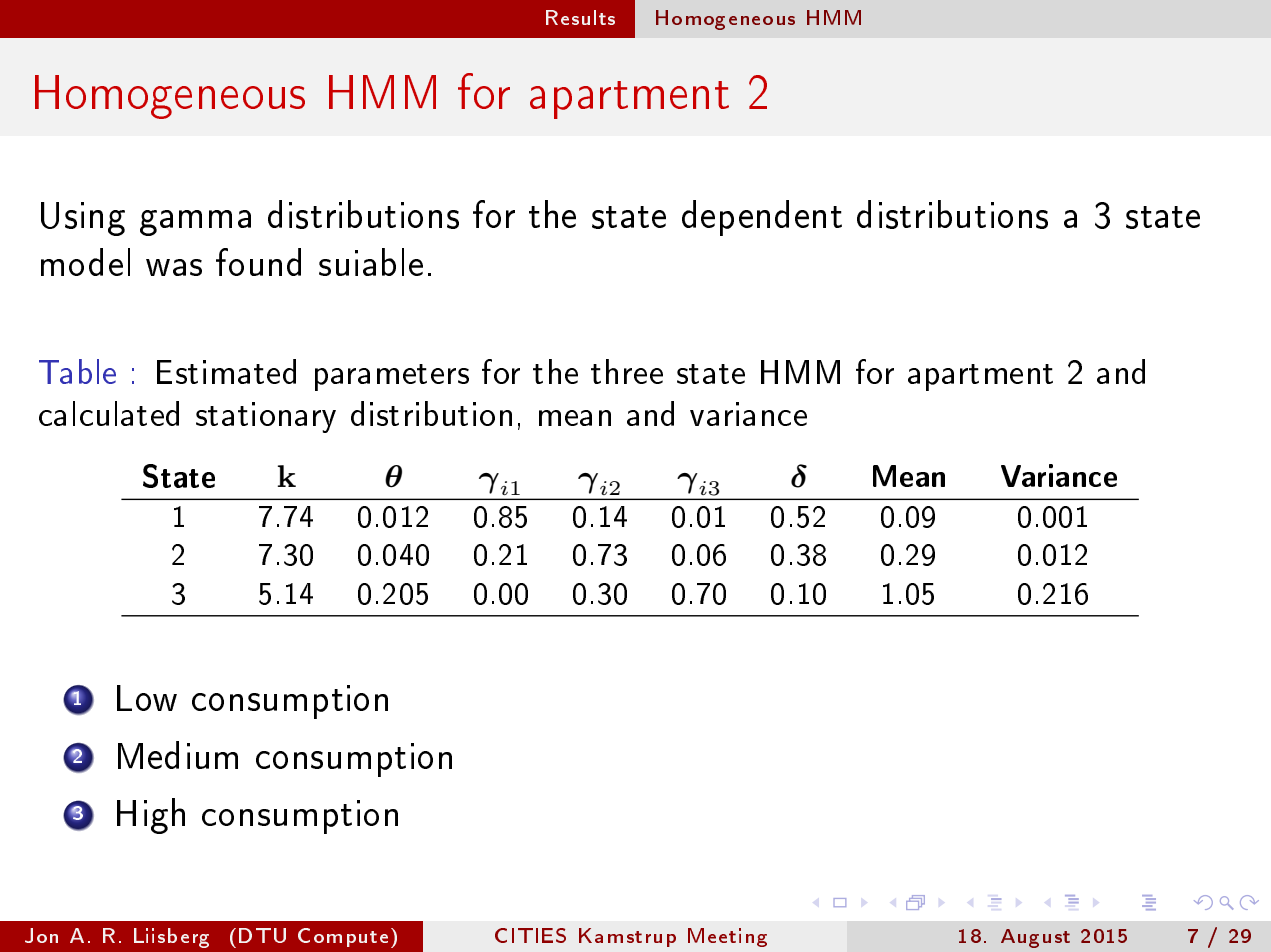  What do you see at coordinates (580, 17) in the screenshot?
I see `Results` at bounding box center [580, 17].
